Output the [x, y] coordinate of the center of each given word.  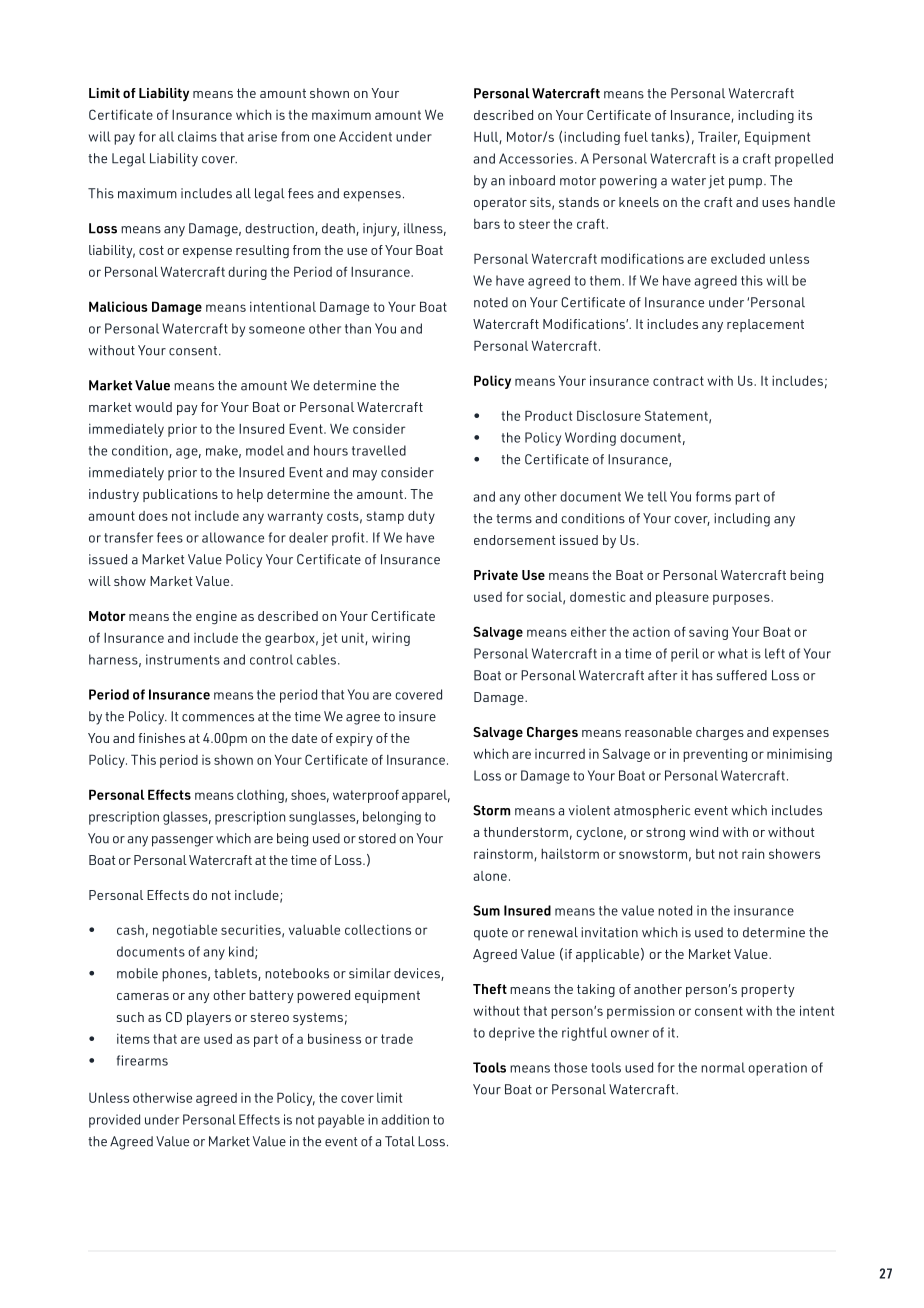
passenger [183, 841]
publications [180, 495]
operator [500, 204]
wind [703, 832]
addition [405, 1119]
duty [421, 517]
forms [713, 496]
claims [197, 136]
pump [745, 183]
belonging [392, 818]
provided [114, 1121]
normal [723, 1067]
